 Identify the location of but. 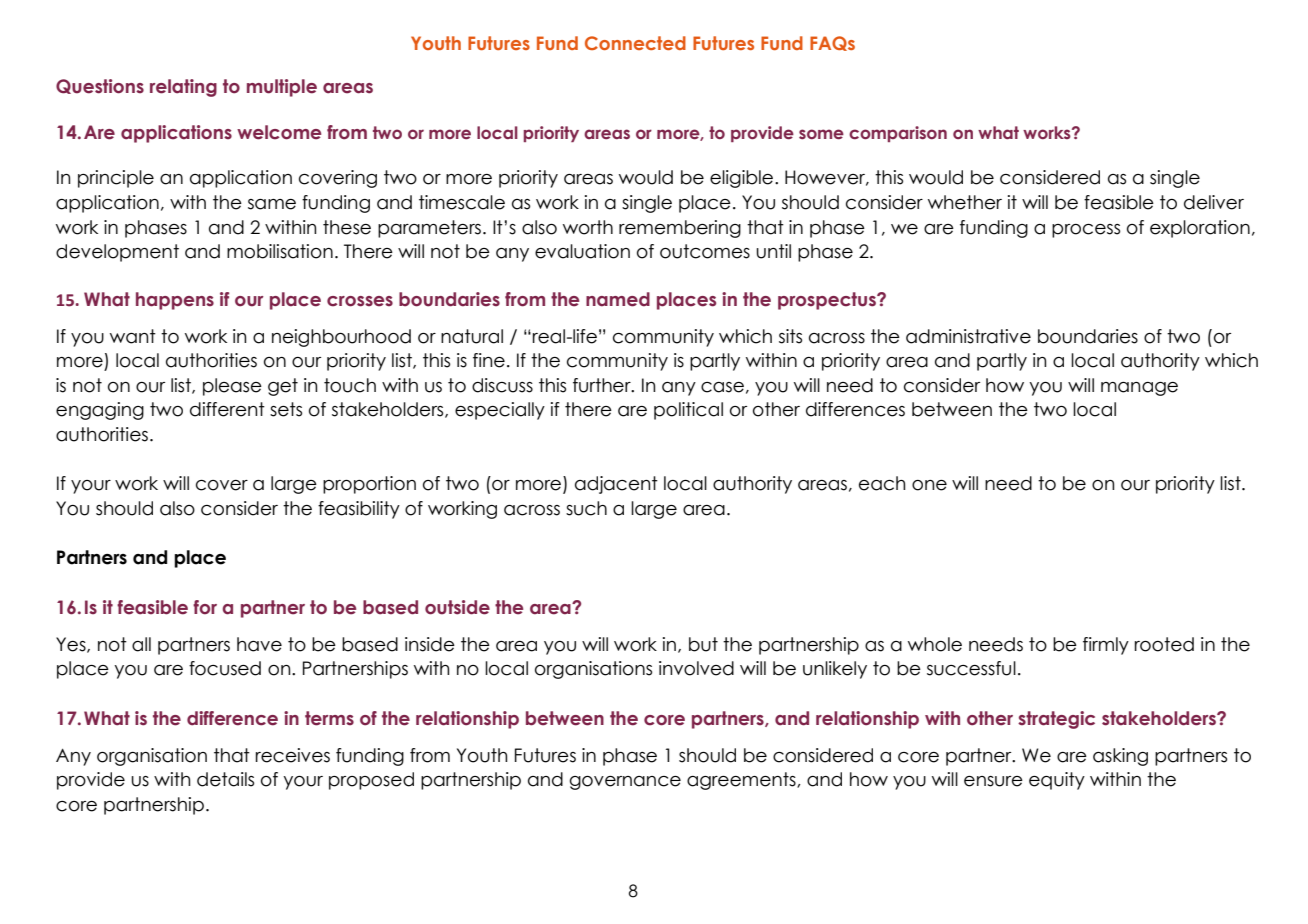
(703, 644).
